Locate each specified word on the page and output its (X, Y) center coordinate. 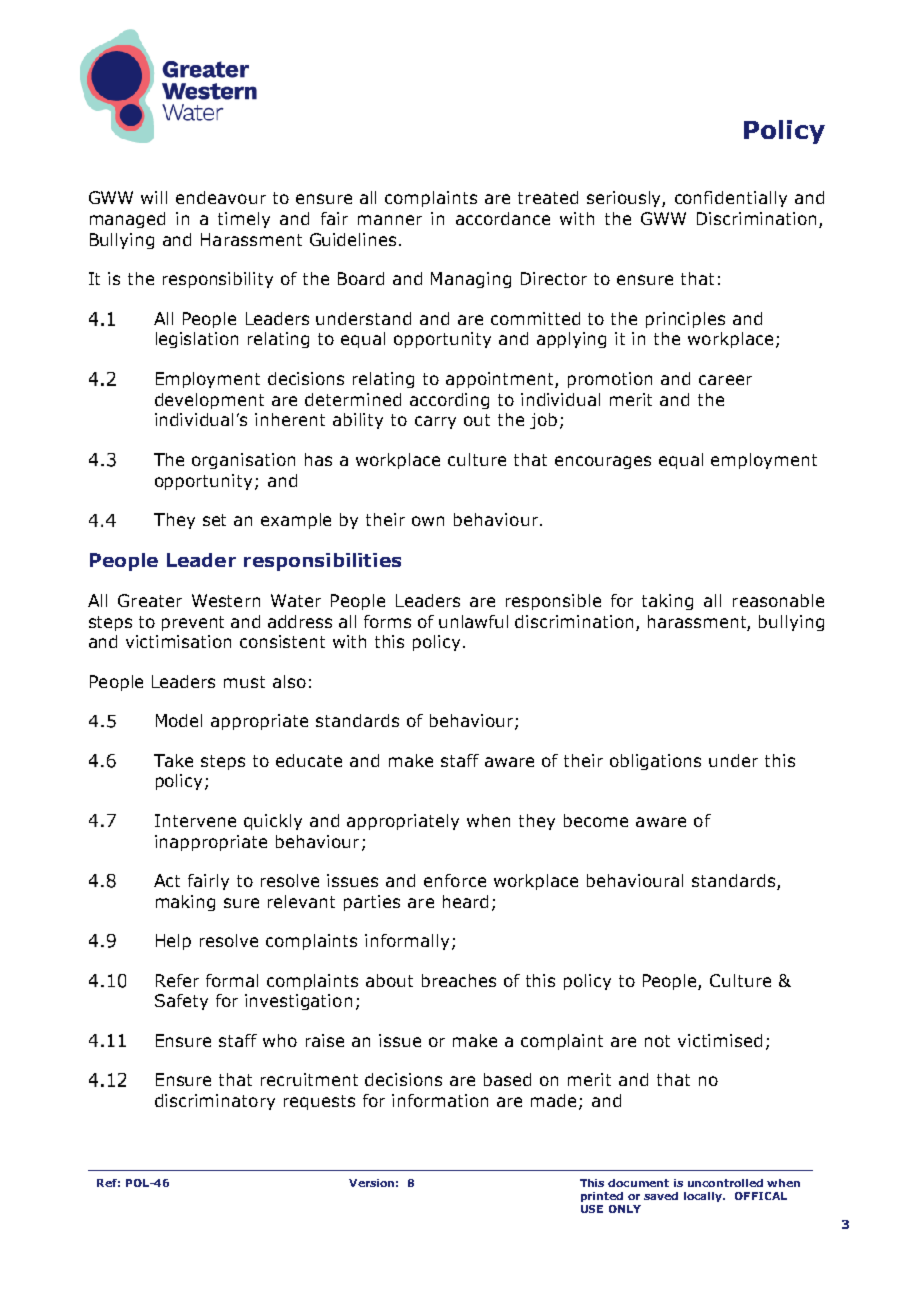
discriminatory (215, 1102)
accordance (503, 218)
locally (704, 1197)
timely (244, 220)
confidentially (731, 199)
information (440, 1100)
